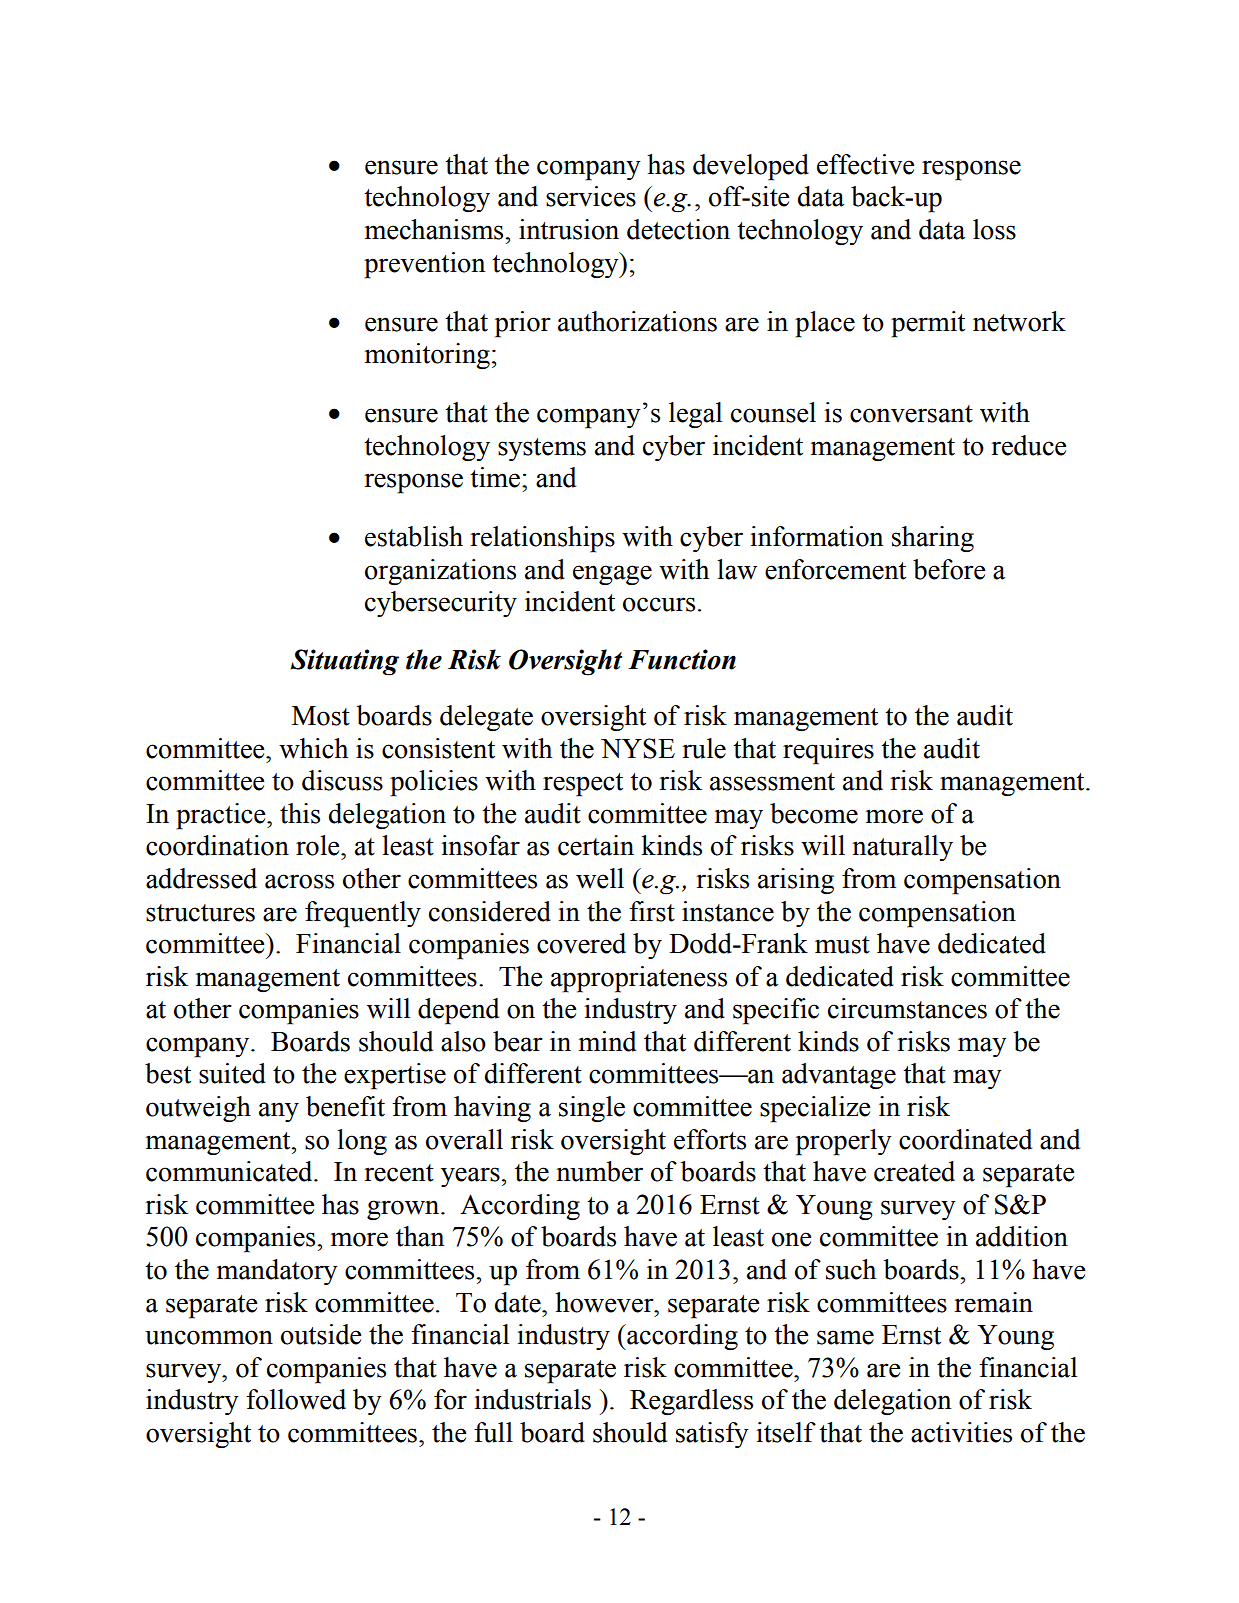  What do you see at coordinates (591, 196) in the document?
I see `services` at bounding box center [591, 196].
